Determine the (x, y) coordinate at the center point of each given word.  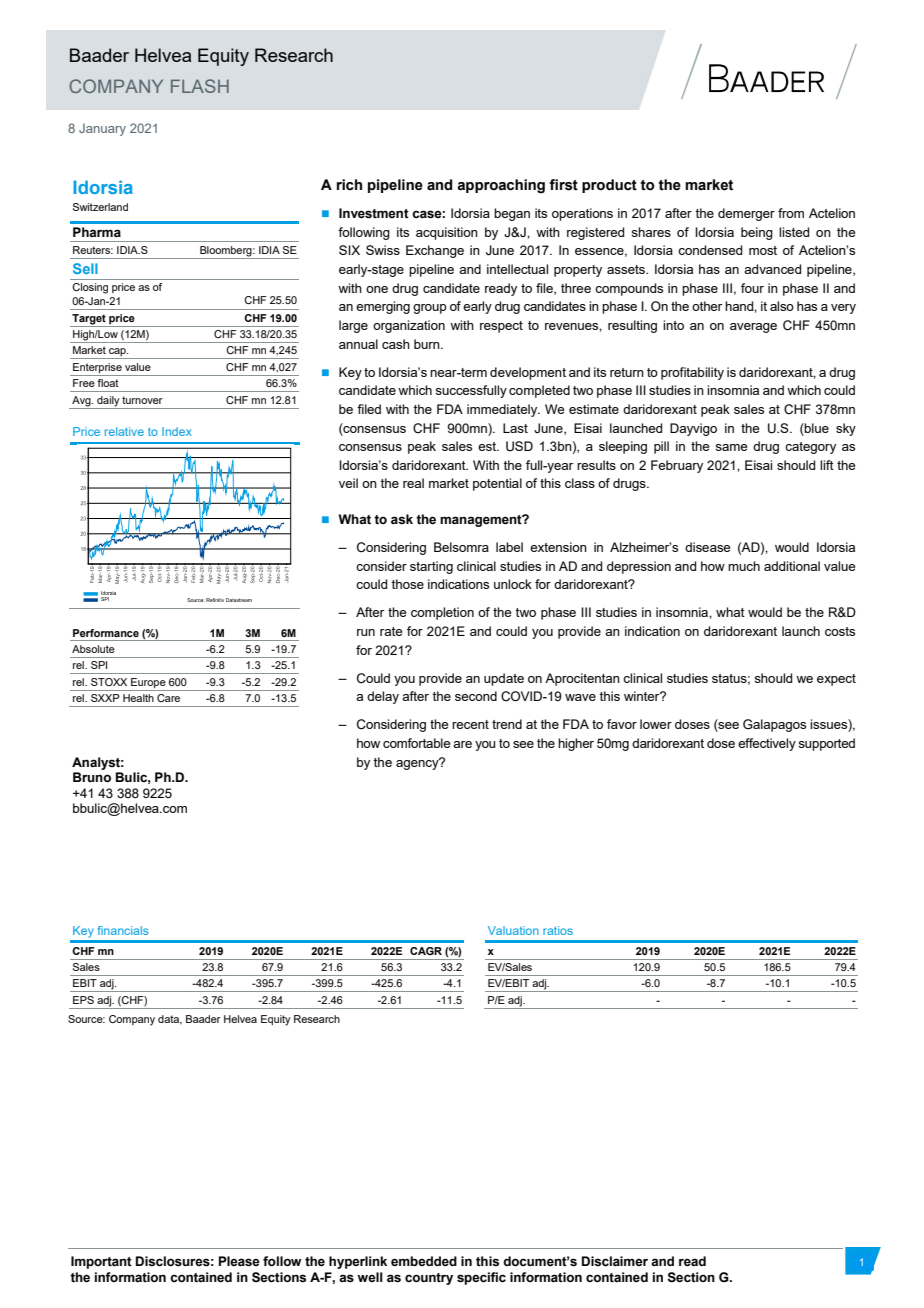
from (791, 213)
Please (239, 1261)
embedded (424, 1261)
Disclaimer (615, 1261)
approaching (501, 186)
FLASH (200, 86)
